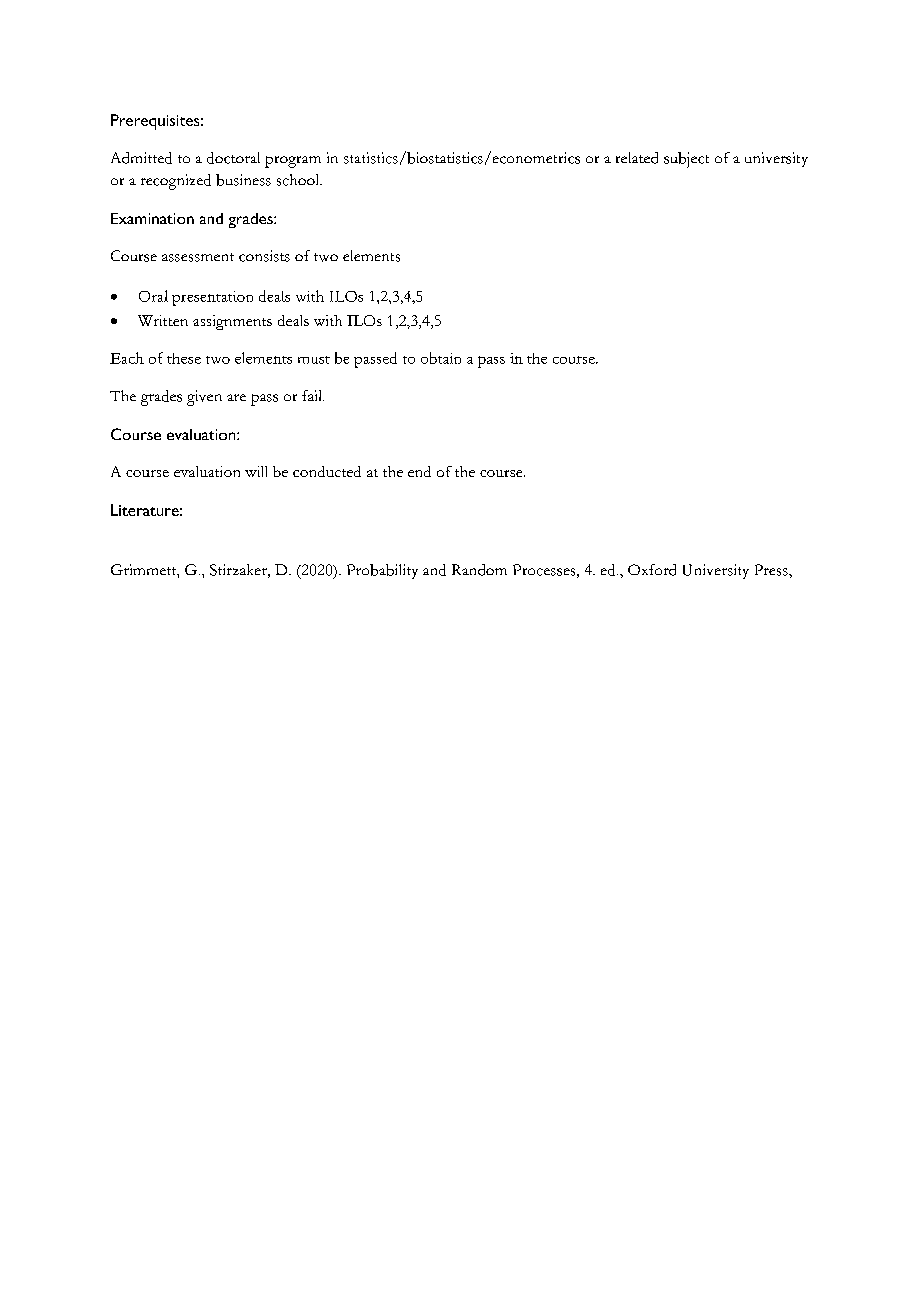  I want to click on assessment, so click(198, 257).
